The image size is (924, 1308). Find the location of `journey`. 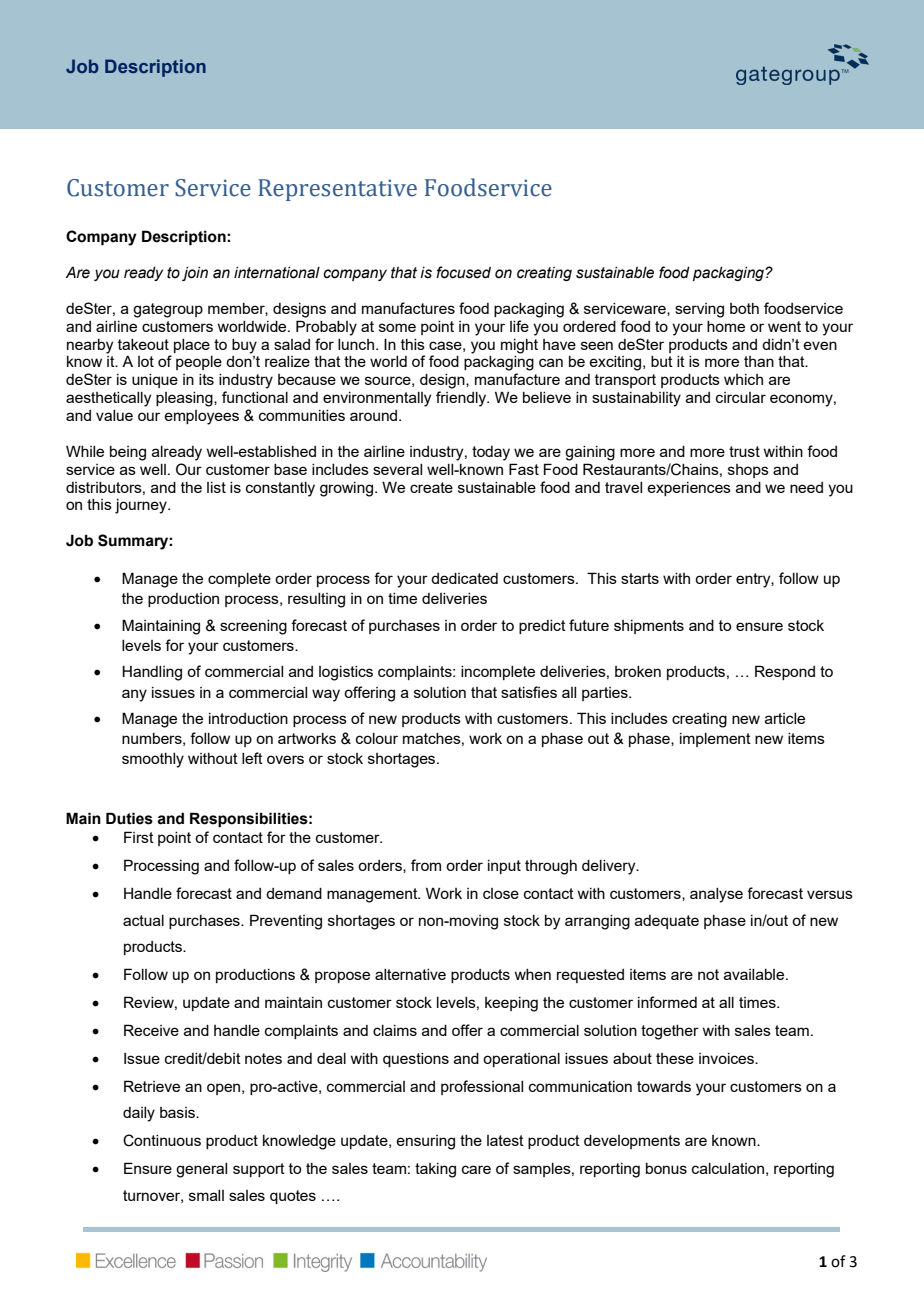

journey is located at coordinates (142, 506).
